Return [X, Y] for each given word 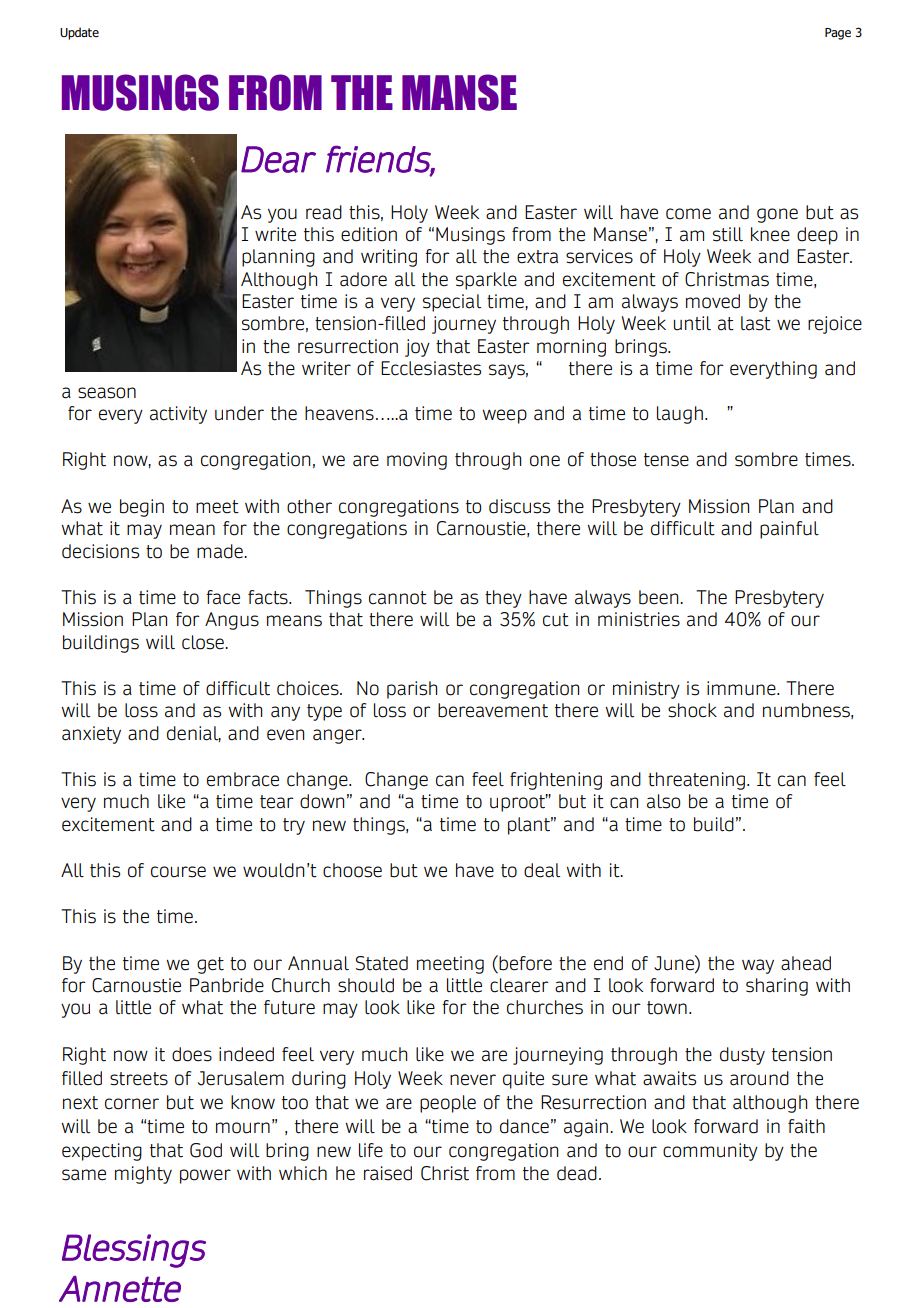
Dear [278, 159]
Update [79, 33]
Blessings [134, 1251]
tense [666, 460]
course [178, 872]
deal [542, 870]
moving [417, 461]
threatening [696, 781]
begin [142, 508]
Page [838, 34]
